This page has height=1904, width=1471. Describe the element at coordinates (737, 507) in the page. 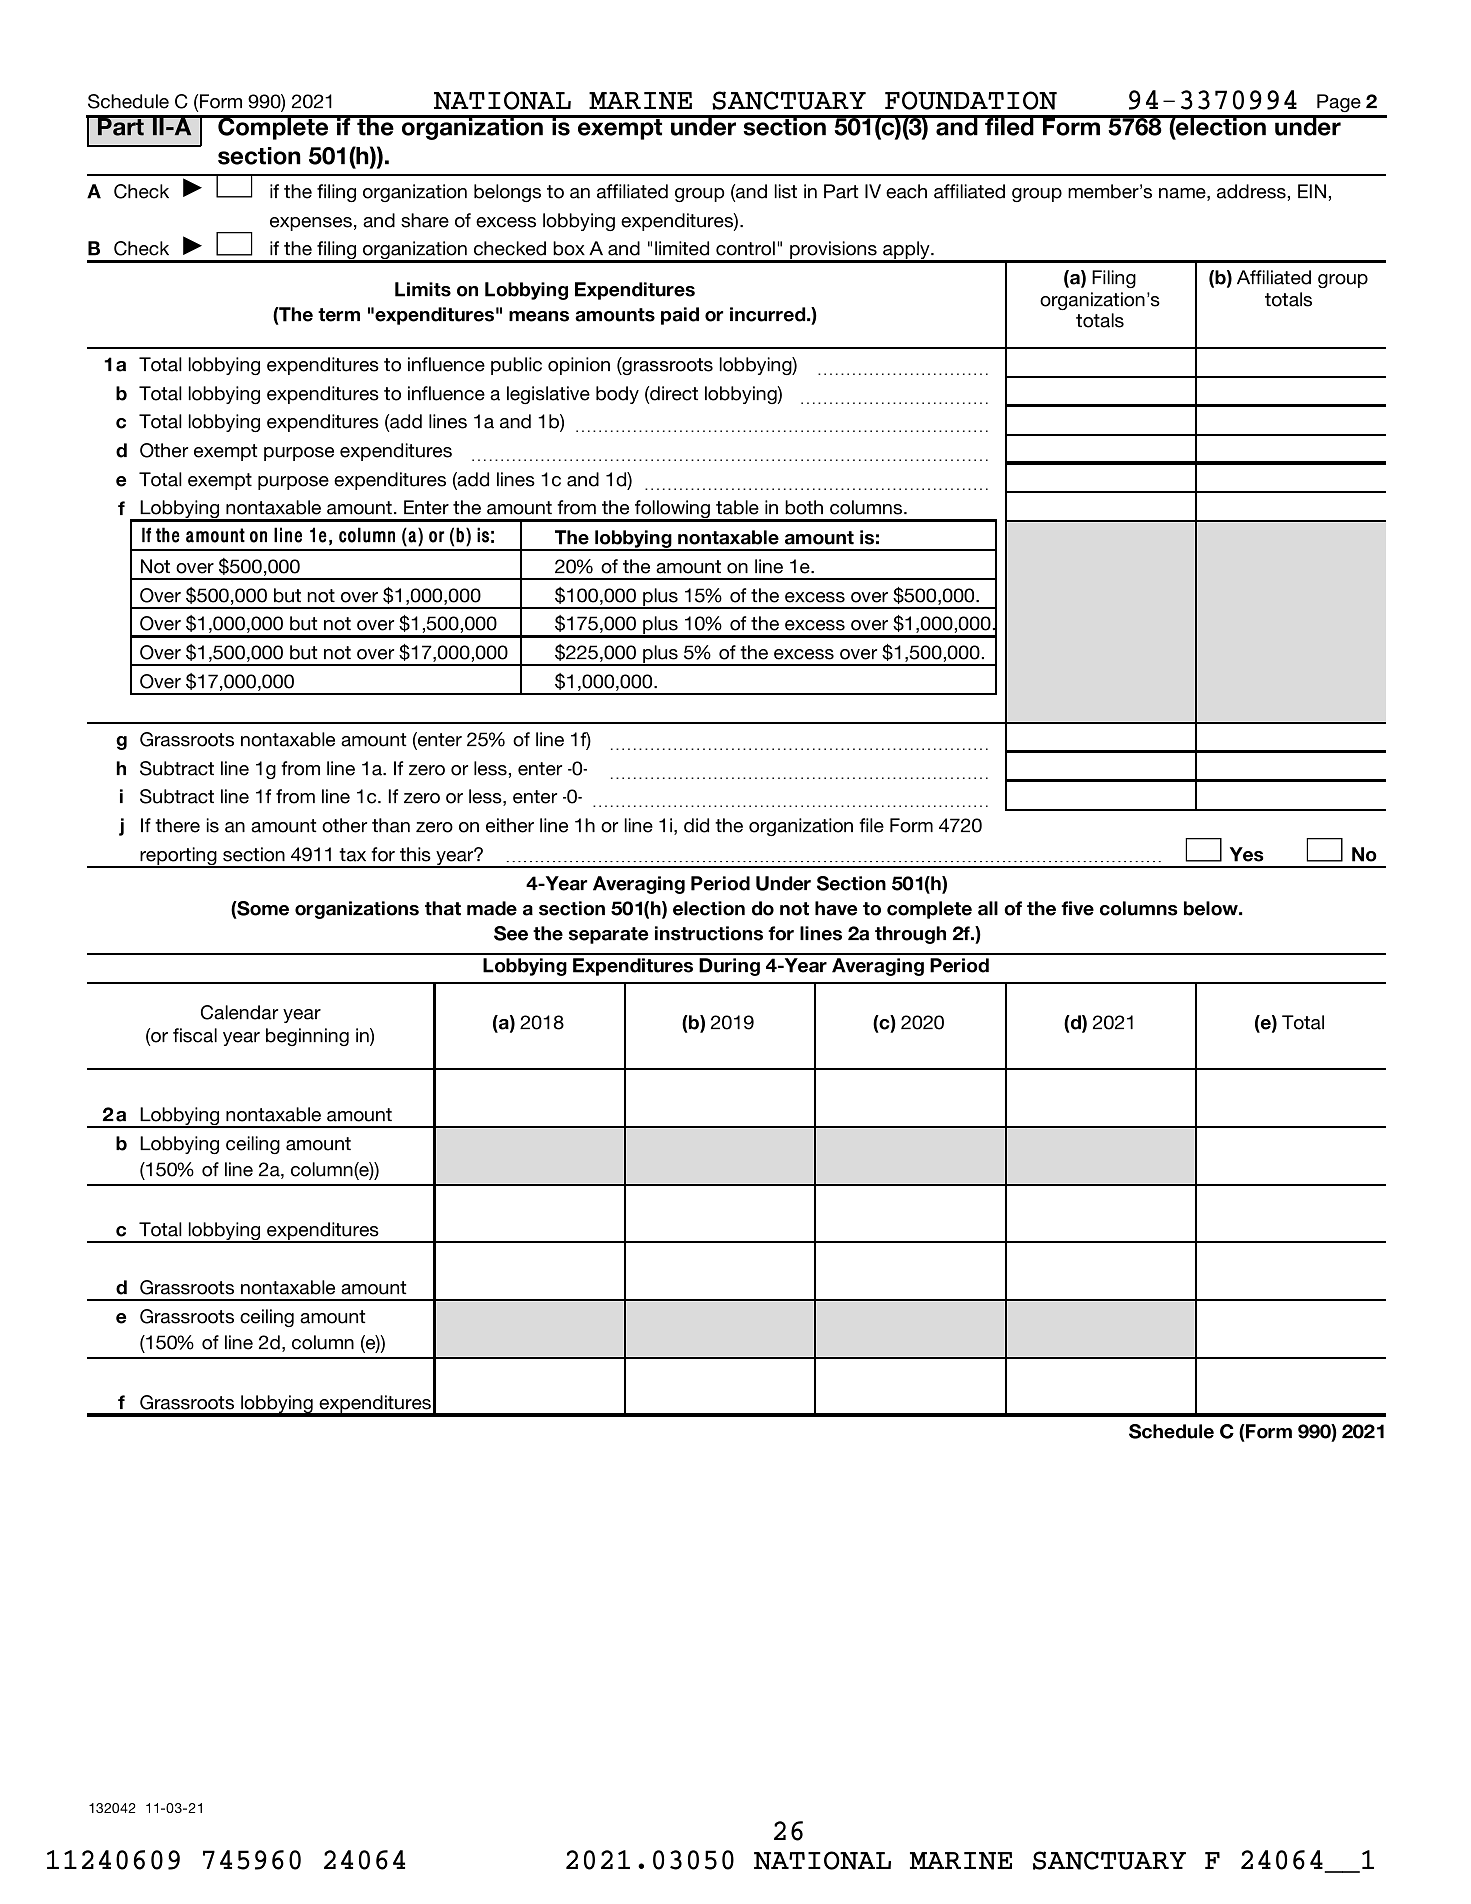

I see `table` at that location.
